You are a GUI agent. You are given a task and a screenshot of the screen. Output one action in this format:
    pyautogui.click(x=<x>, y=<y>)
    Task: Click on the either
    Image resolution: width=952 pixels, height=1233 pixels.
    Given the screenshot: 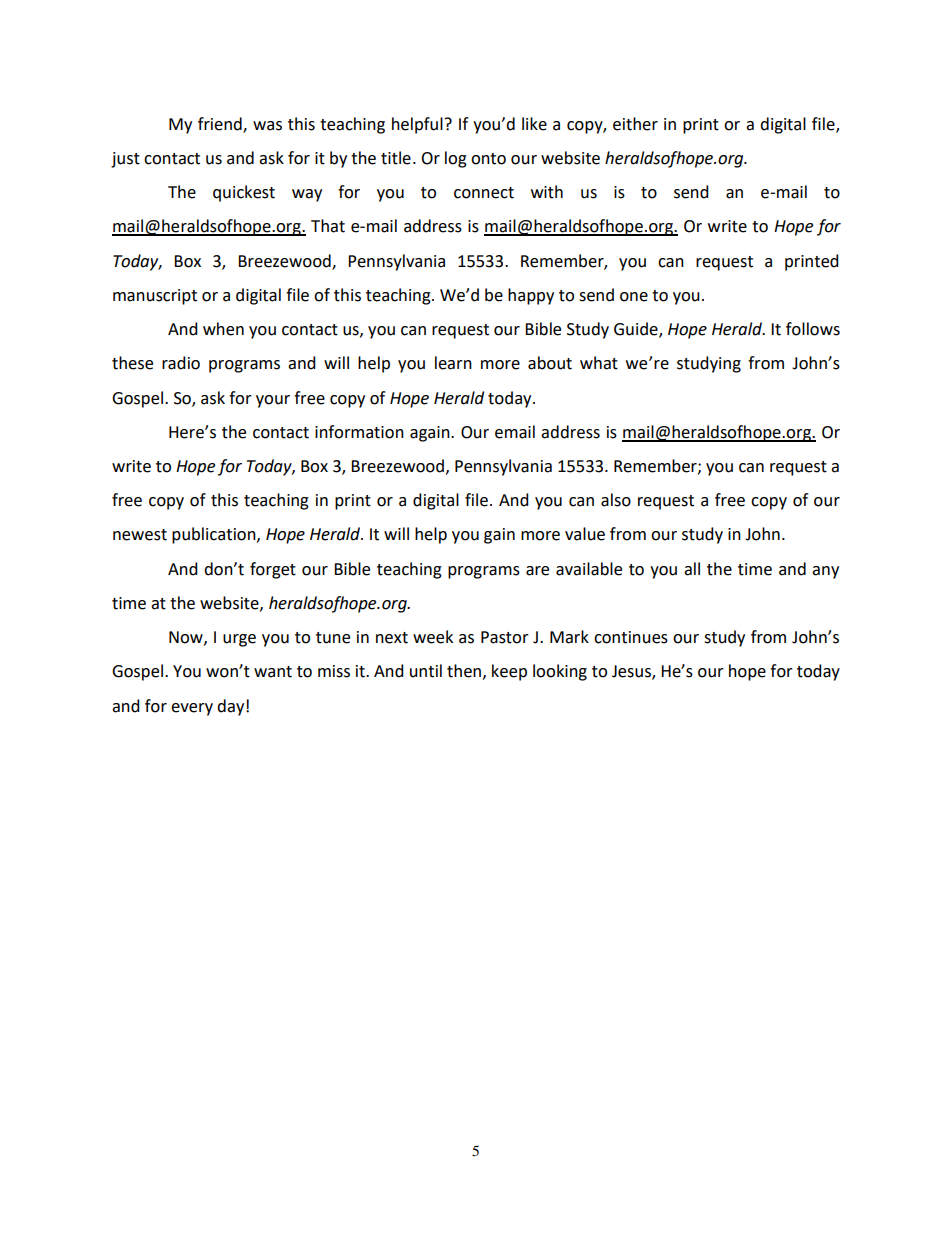 What is the action you would take?
    pyautogui.click(x=635, y=124)
